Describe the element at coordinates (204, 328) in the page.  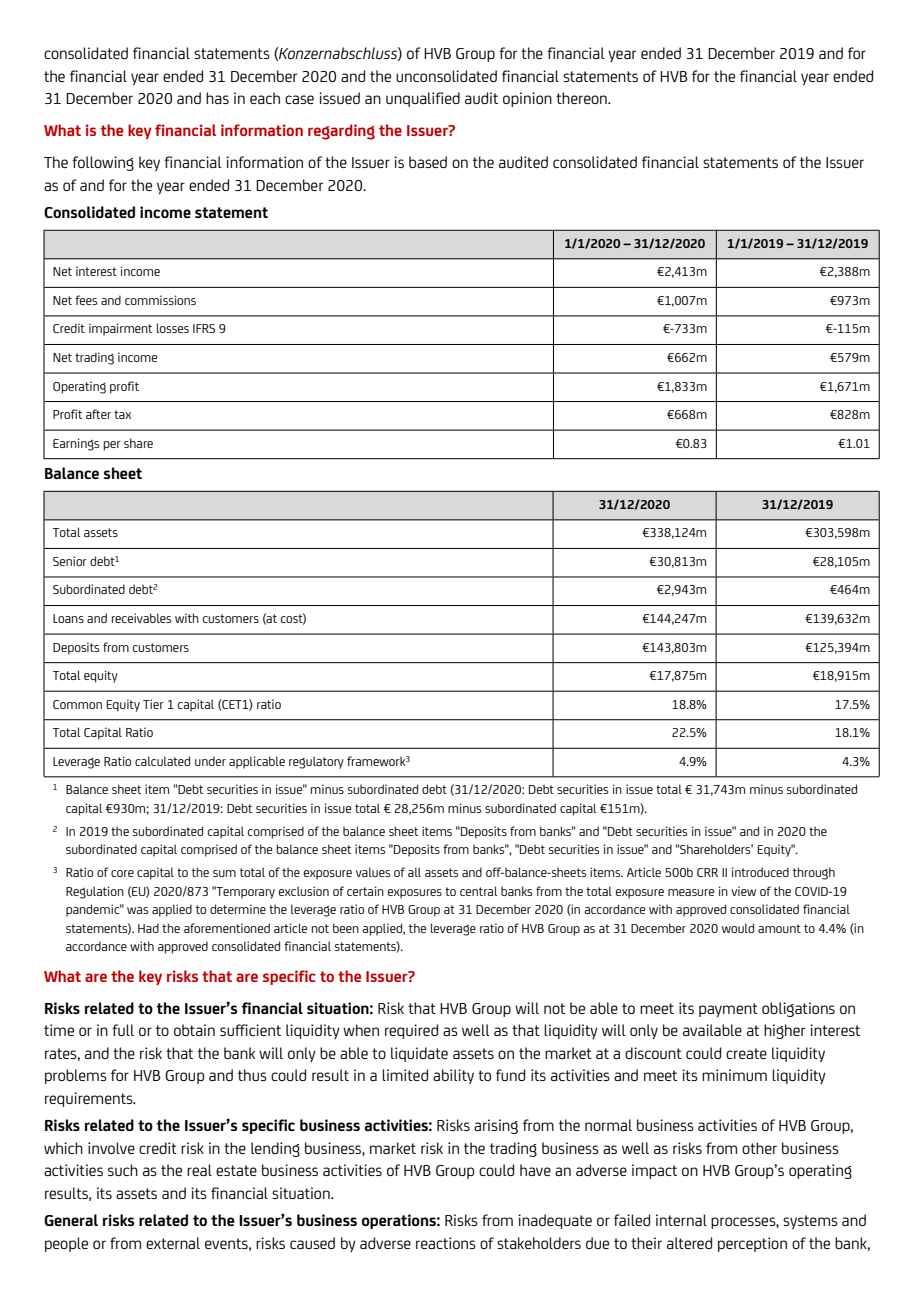
I see `IFRS` at that location.
